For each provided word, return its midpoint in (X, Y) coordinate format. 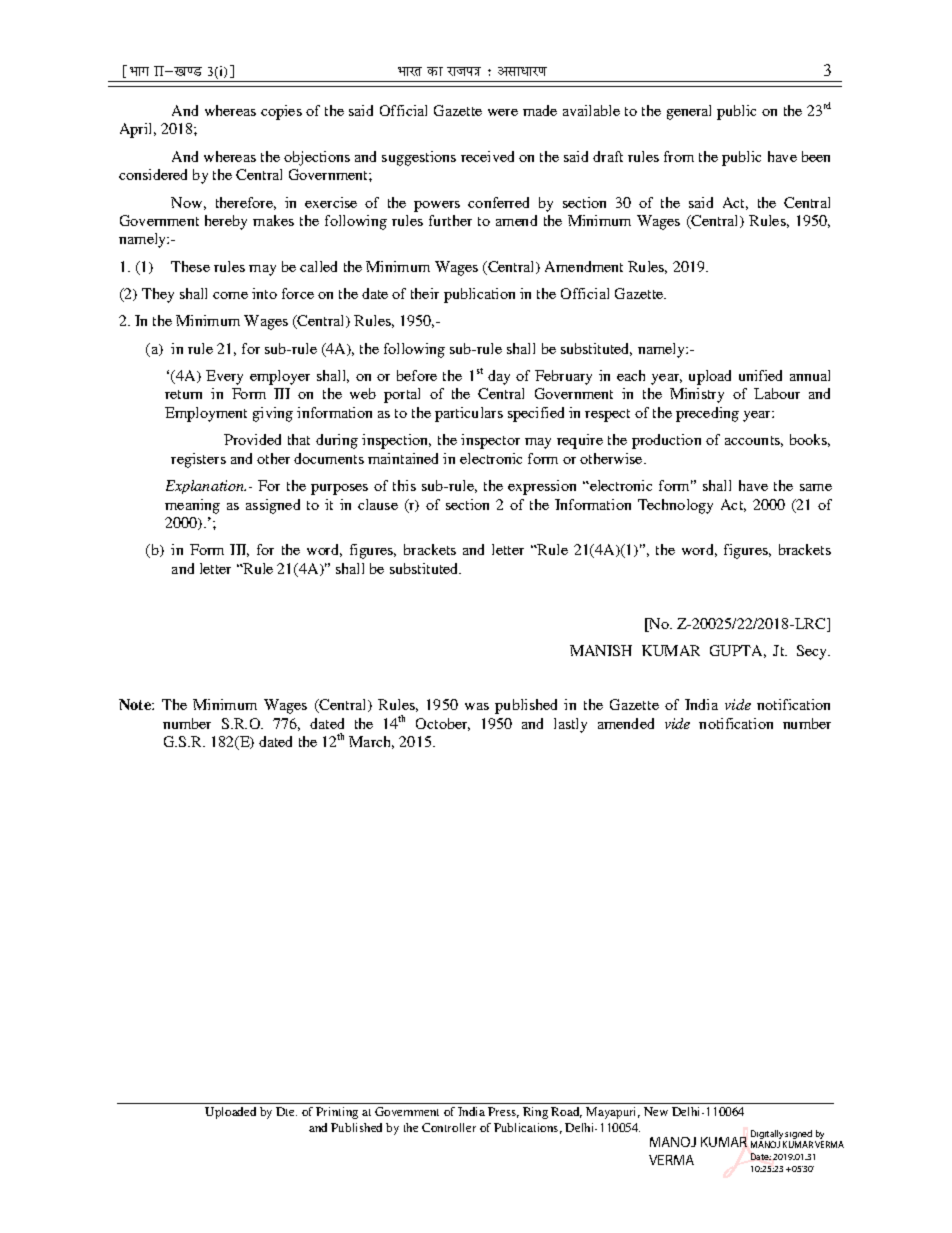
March (371, 742)
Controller (449, 1127)
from (679, 156)
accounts (754, 441)
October (443, 724)
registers (198, 460)
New (656, 1111)
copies (281, 112)
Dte (286, 1111)
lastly (570, 725)
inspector (490, 441)
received (487, 156)
